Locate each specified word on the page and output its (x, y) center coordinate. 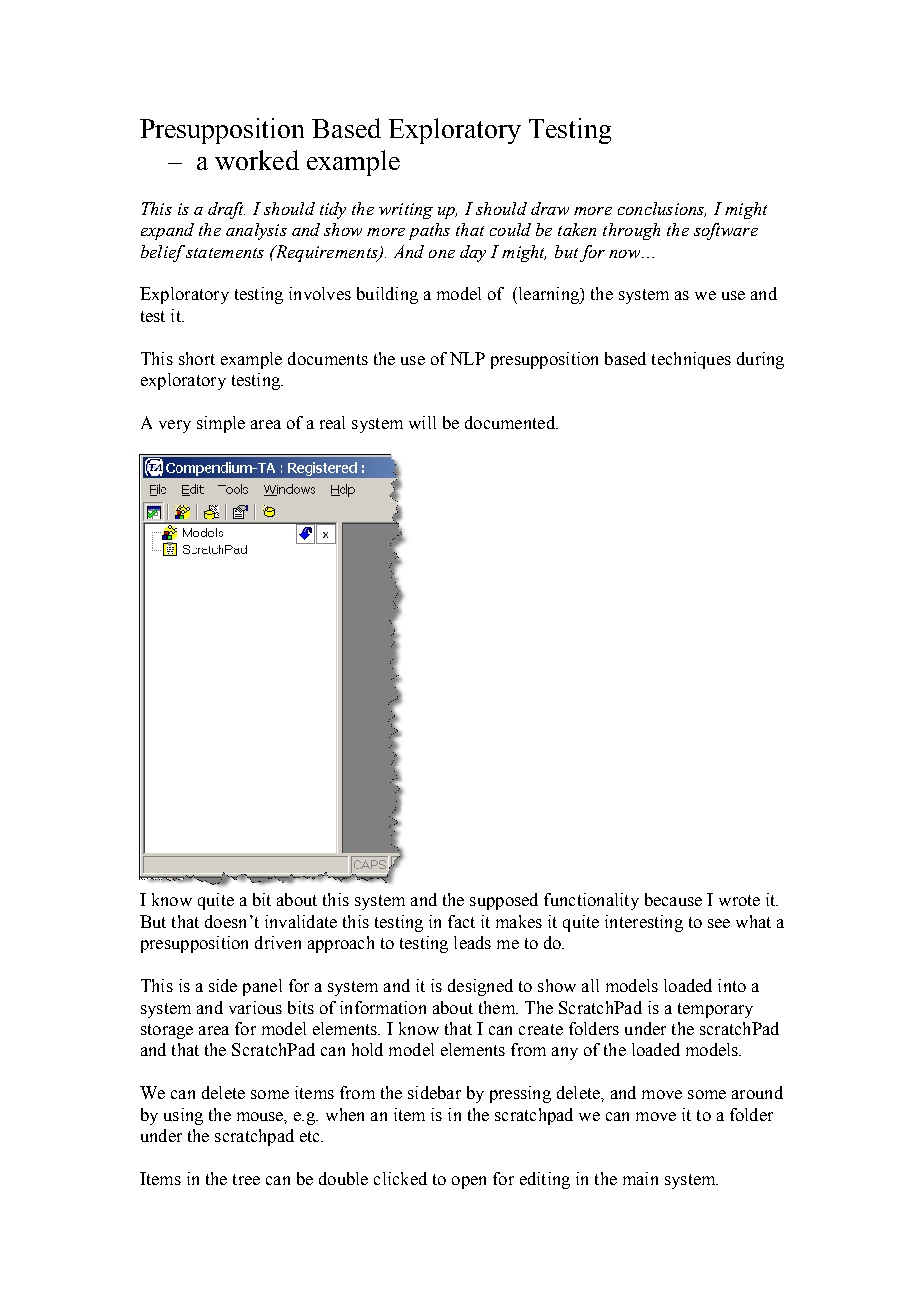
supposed (504, 901)
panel (262, 987)
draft (226, 210)
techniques (691, 360)
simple (221, 424)
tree (246, 1179)
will (422, 422)
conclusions (662, 209)
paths (429, 231)
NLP (467, 358)
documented (511, 422)
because (673, 899)
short (197, 358)
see (719, 923)
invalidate (301, 921)
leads (472, 942)
